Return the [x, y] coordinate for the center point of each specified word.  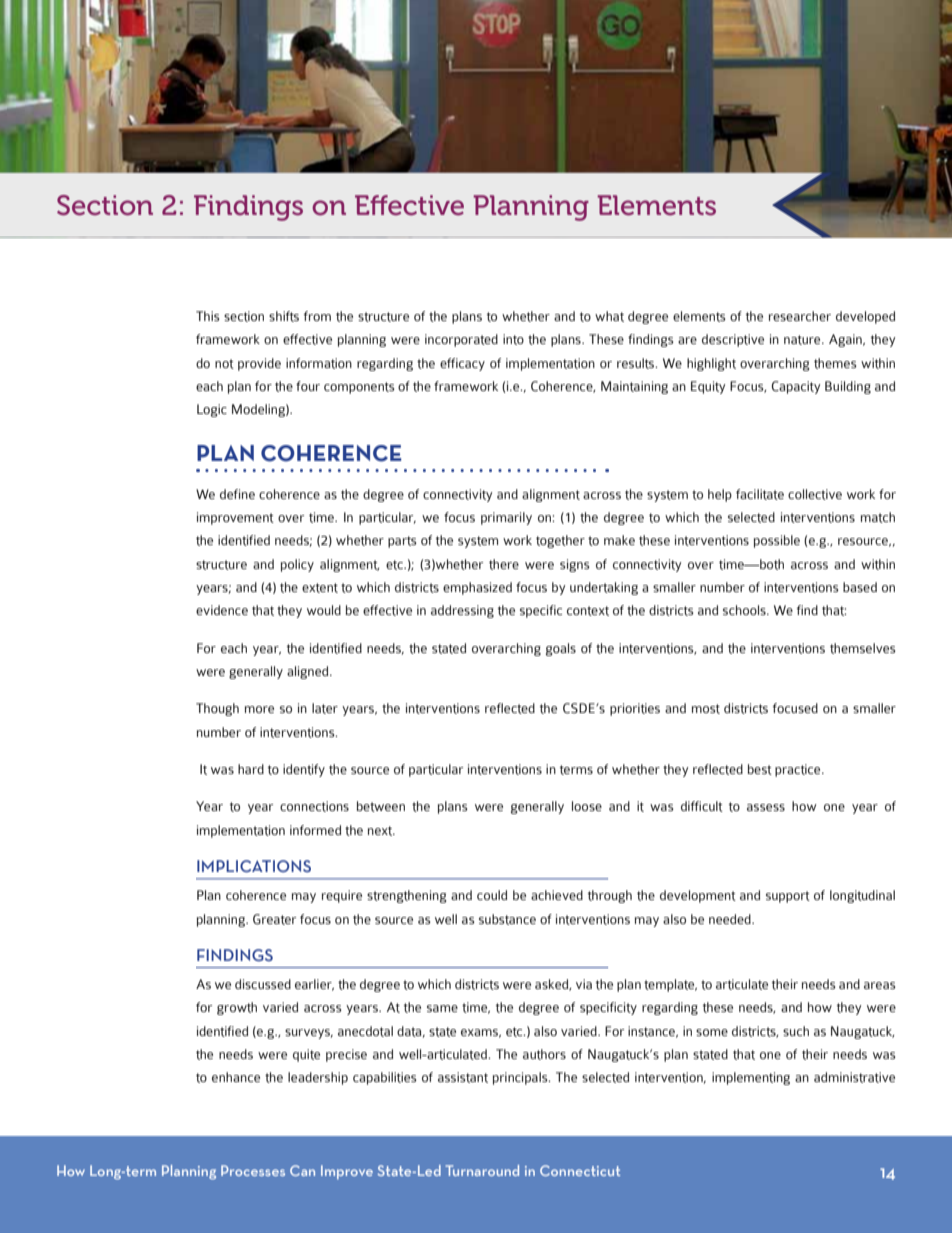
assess [766, 807]
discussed [263, 984]
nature [803, 340]
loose [587, 806]
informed [315, 830]
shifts [284, 316]
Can [302, 1170]
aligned [309, 672]
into [513, 339]
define [237, 494]
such [796, 1031]
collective [815, 494]
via [584, 984]
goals [561, 649]
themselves [863, 648]
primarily [506, 518]
